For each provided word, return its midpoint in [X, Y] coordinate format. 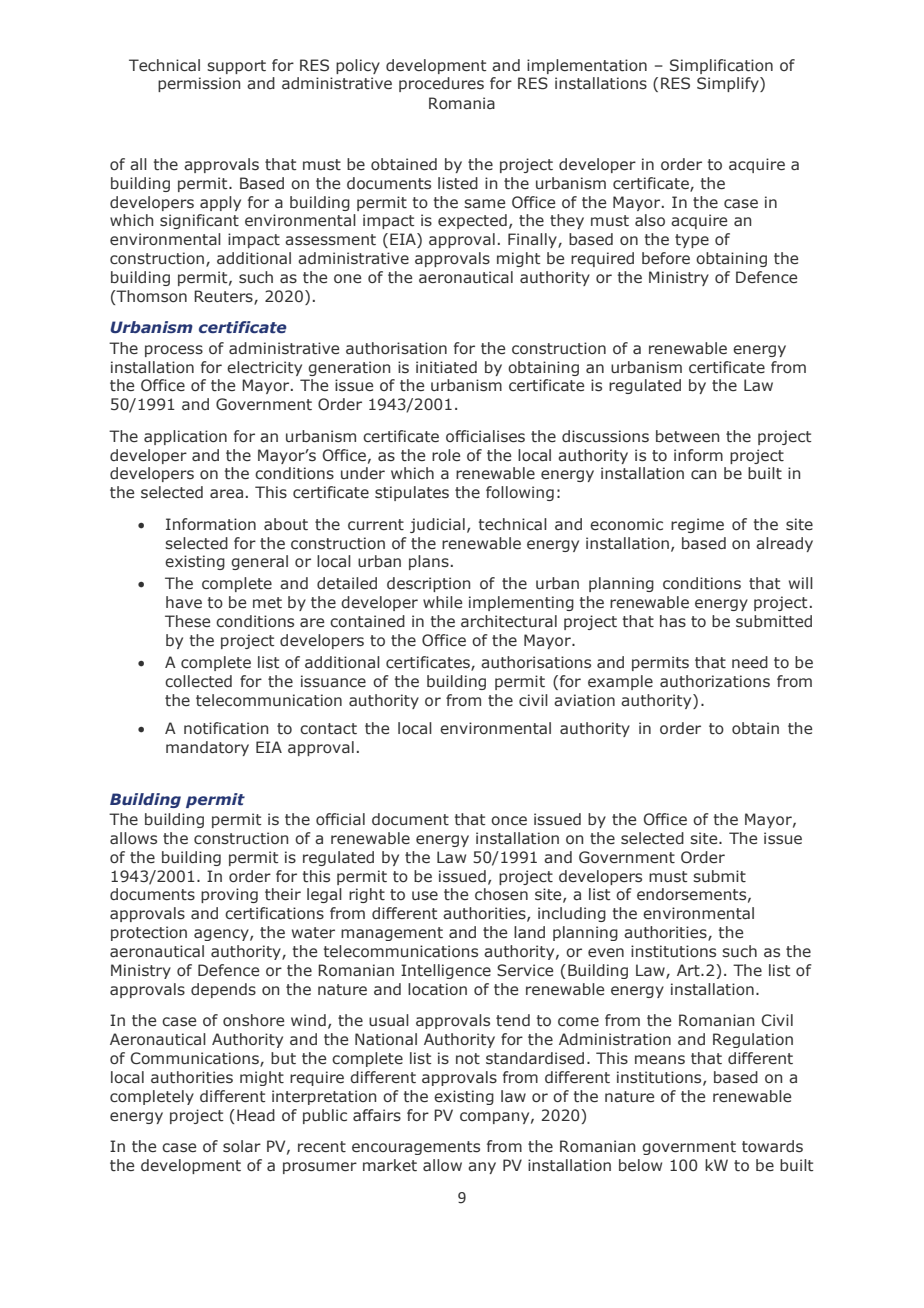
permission [199, 84]
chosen [501, 894]
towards [772, 1146]
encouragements [416, 1148]
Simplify [729, 84]
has [673, 621]
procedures [441, 84]
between [687, 436]
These [187, 621]
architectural [509, 621]
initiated [446, 367]
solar [242, 1146]
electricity [264, 368]
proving [229, 895]
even [606, 952]
